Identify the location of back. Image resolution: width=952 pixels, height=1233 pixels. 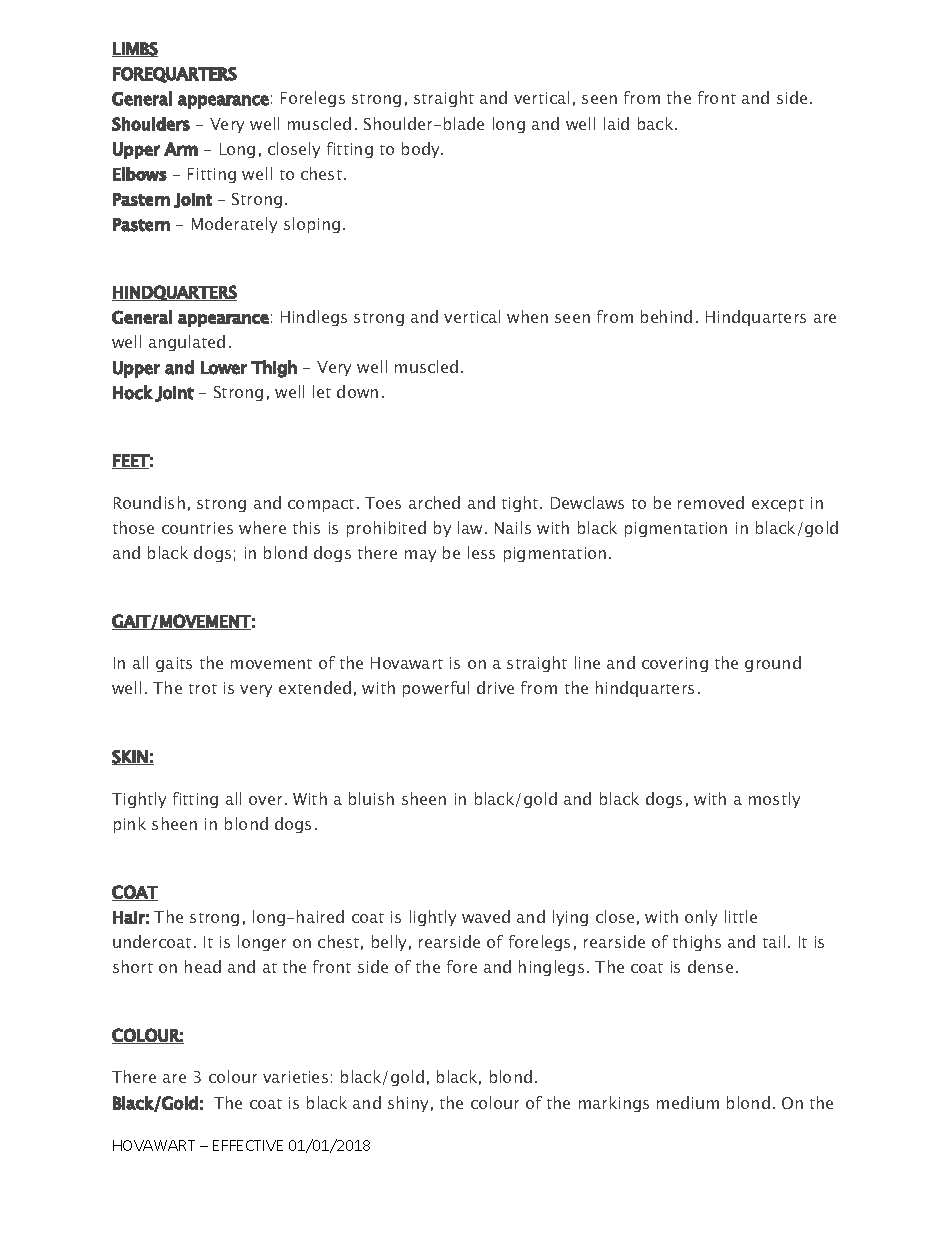
(657, 123).
